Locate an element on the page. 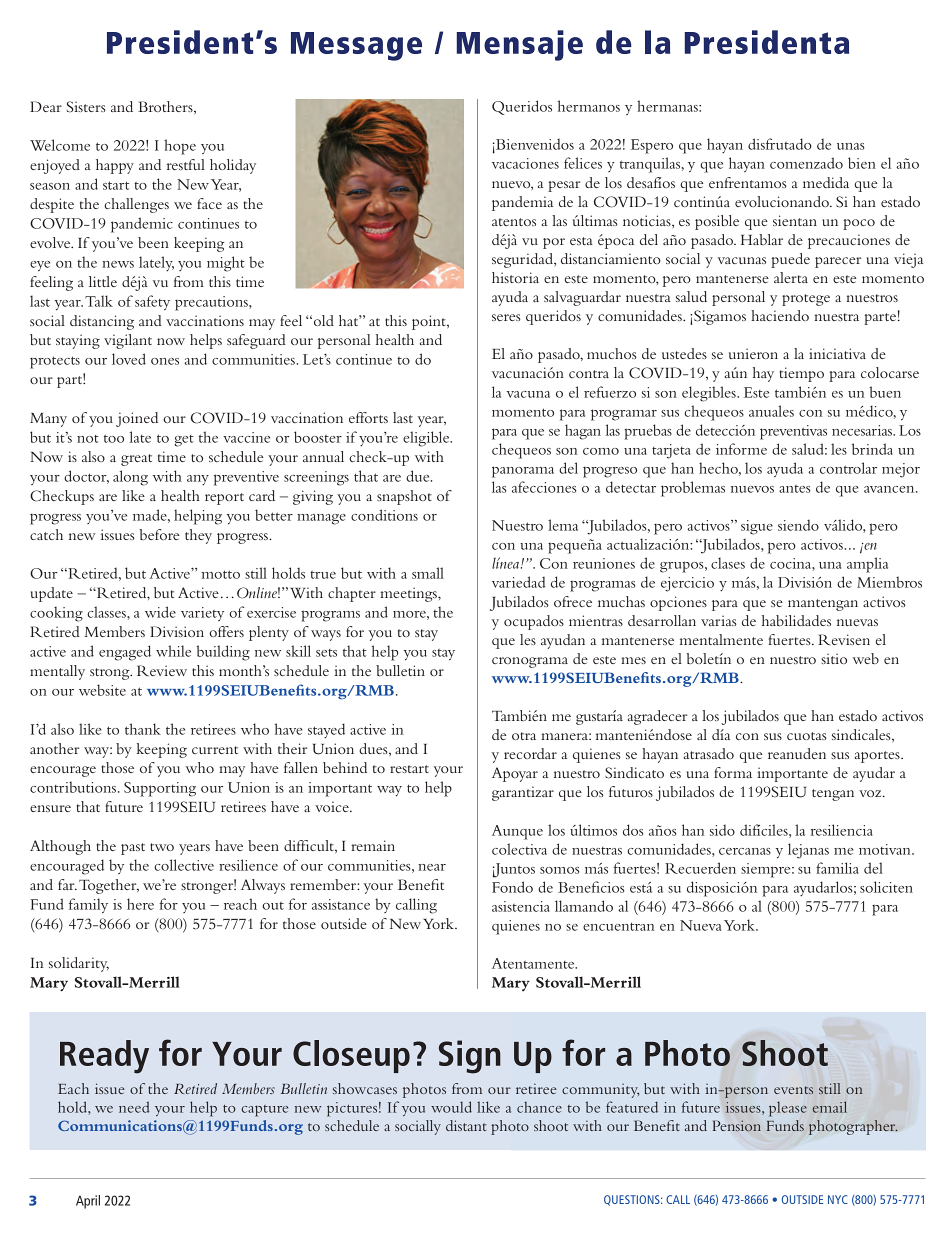  conditions is located at coordinates (384, 515).
